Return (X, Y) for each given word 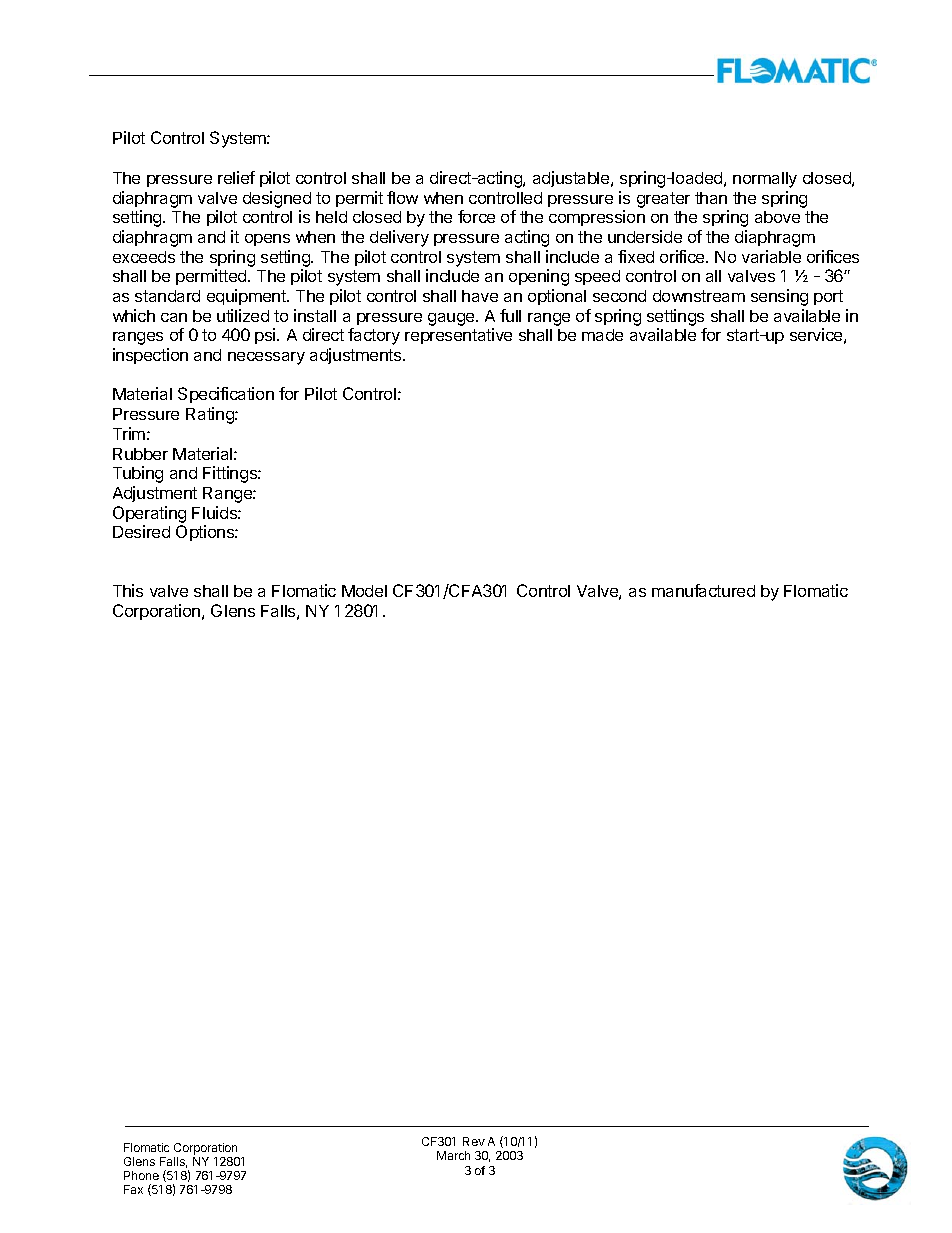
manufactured (703, 590)
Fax (133, 1189)
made (602, 335)
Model (364, 591)
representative (458, 336)
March (453, 1155)
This (128, 590)
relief (236, 177)
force (476, 216)
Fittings (231, 474)
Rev (474, 1141)
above (777, 217)
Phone (141, 1175)
